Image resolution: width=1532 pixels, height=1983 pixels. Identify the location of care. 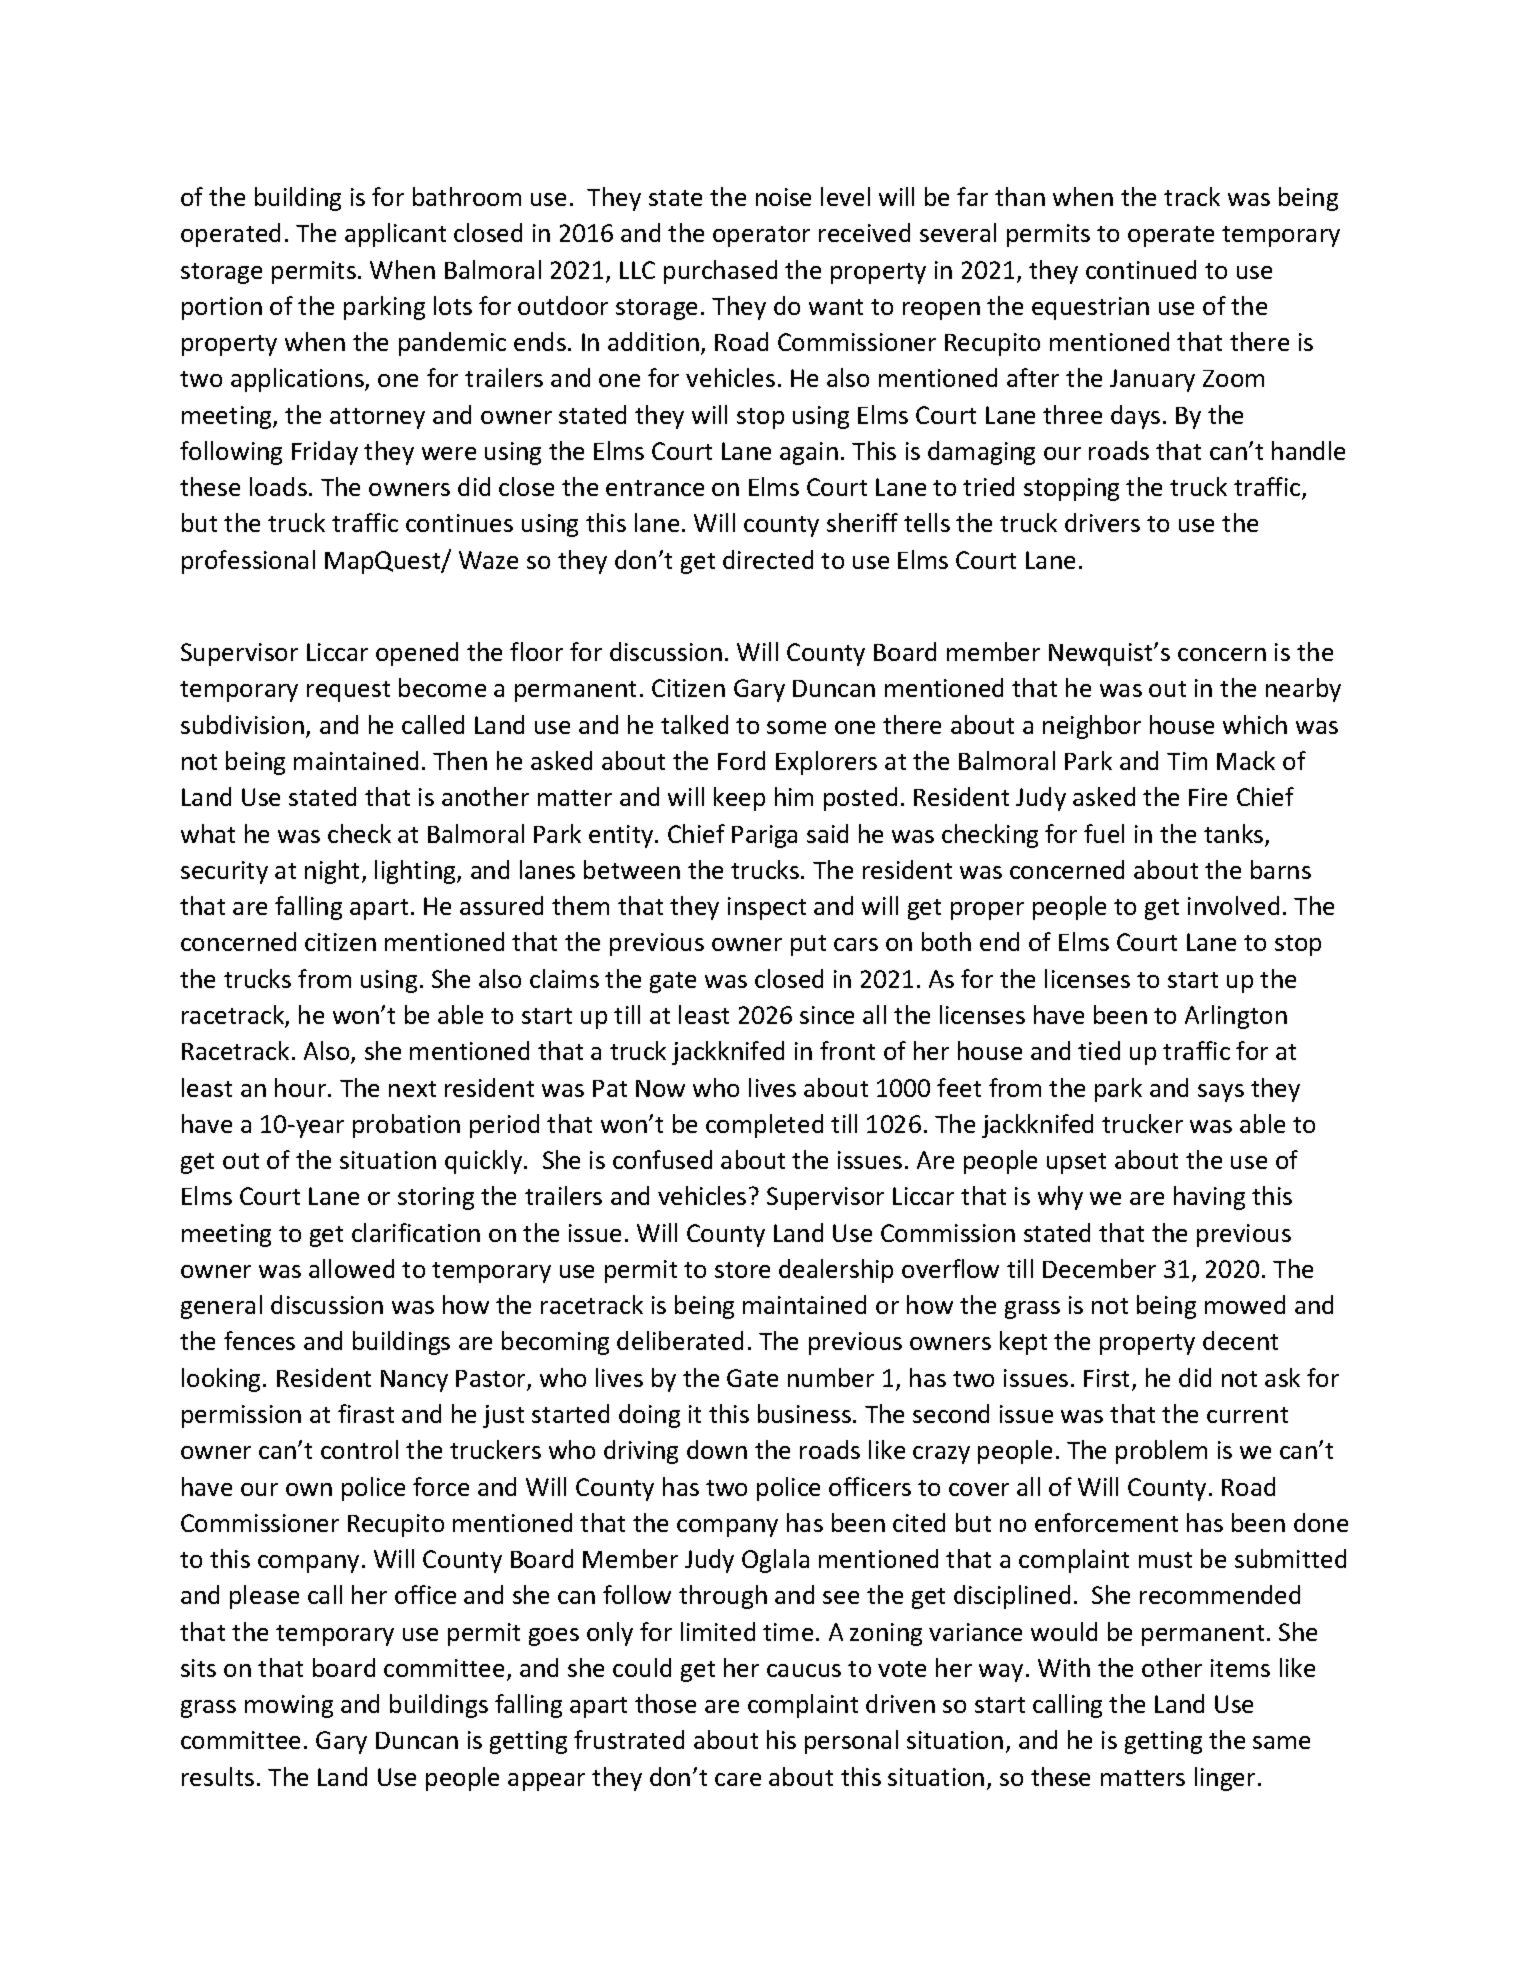
(738, 1779).
